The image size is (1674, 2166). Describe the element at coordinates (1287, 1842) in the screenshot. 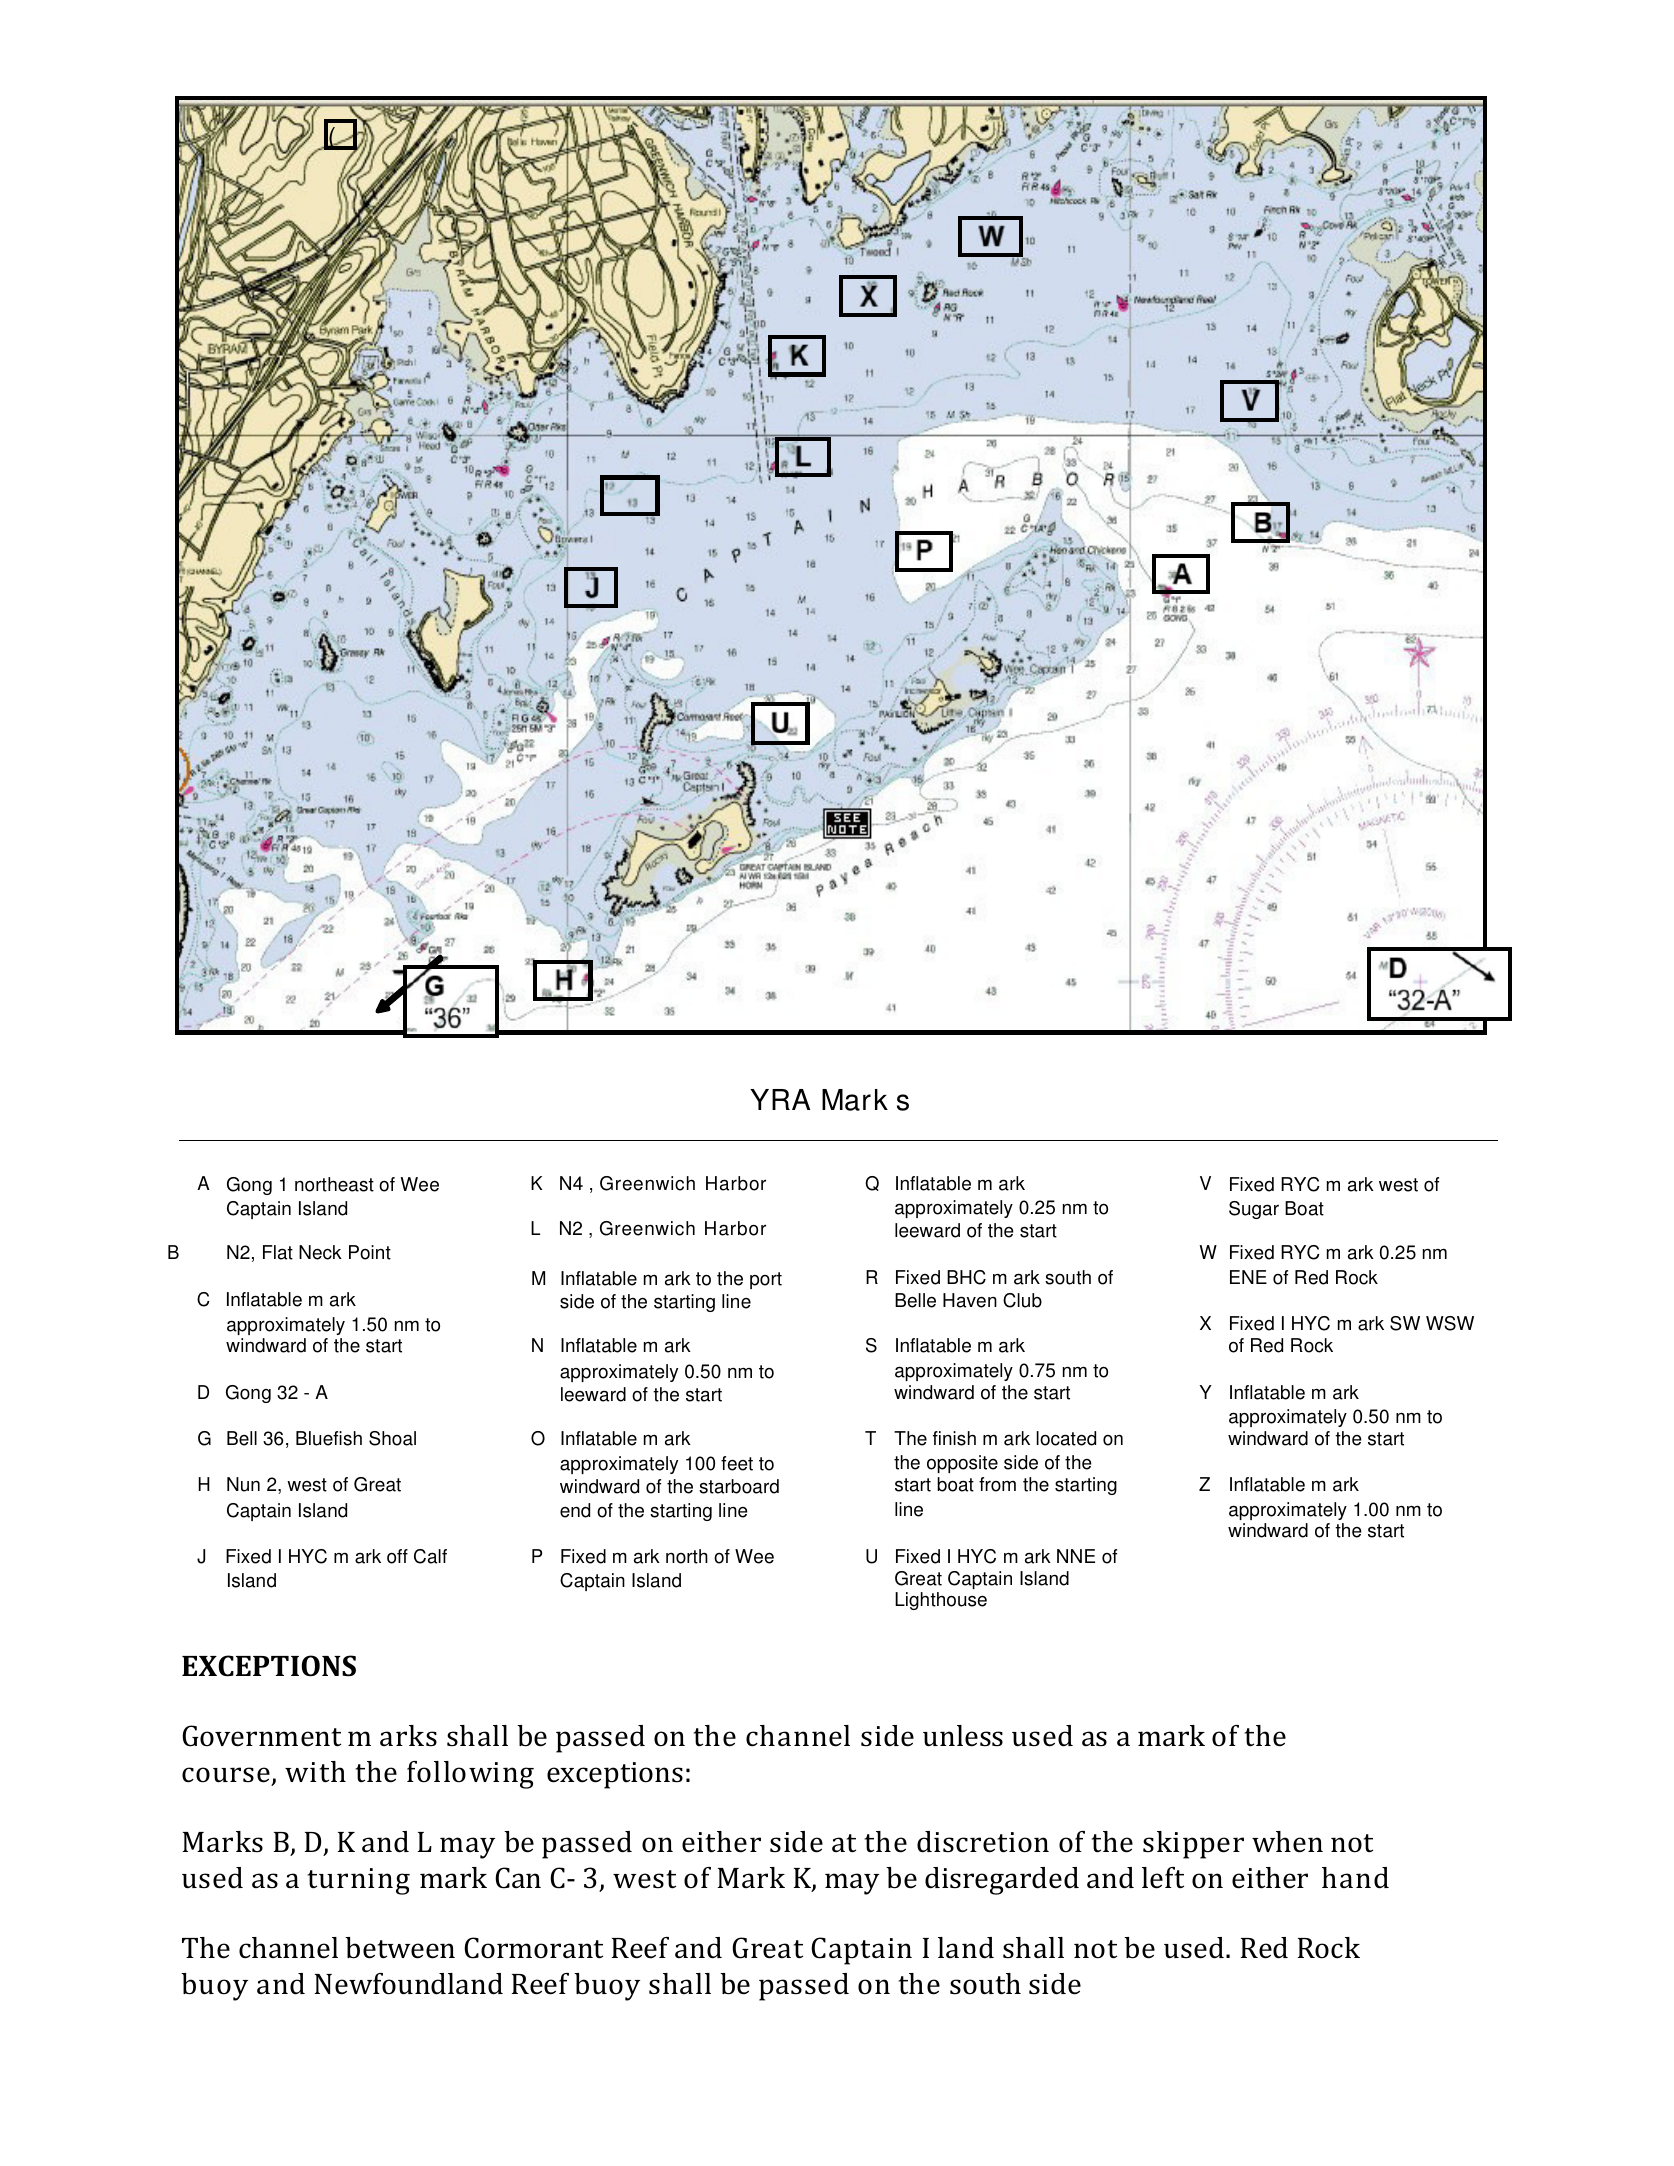

I see `when` at that location.
